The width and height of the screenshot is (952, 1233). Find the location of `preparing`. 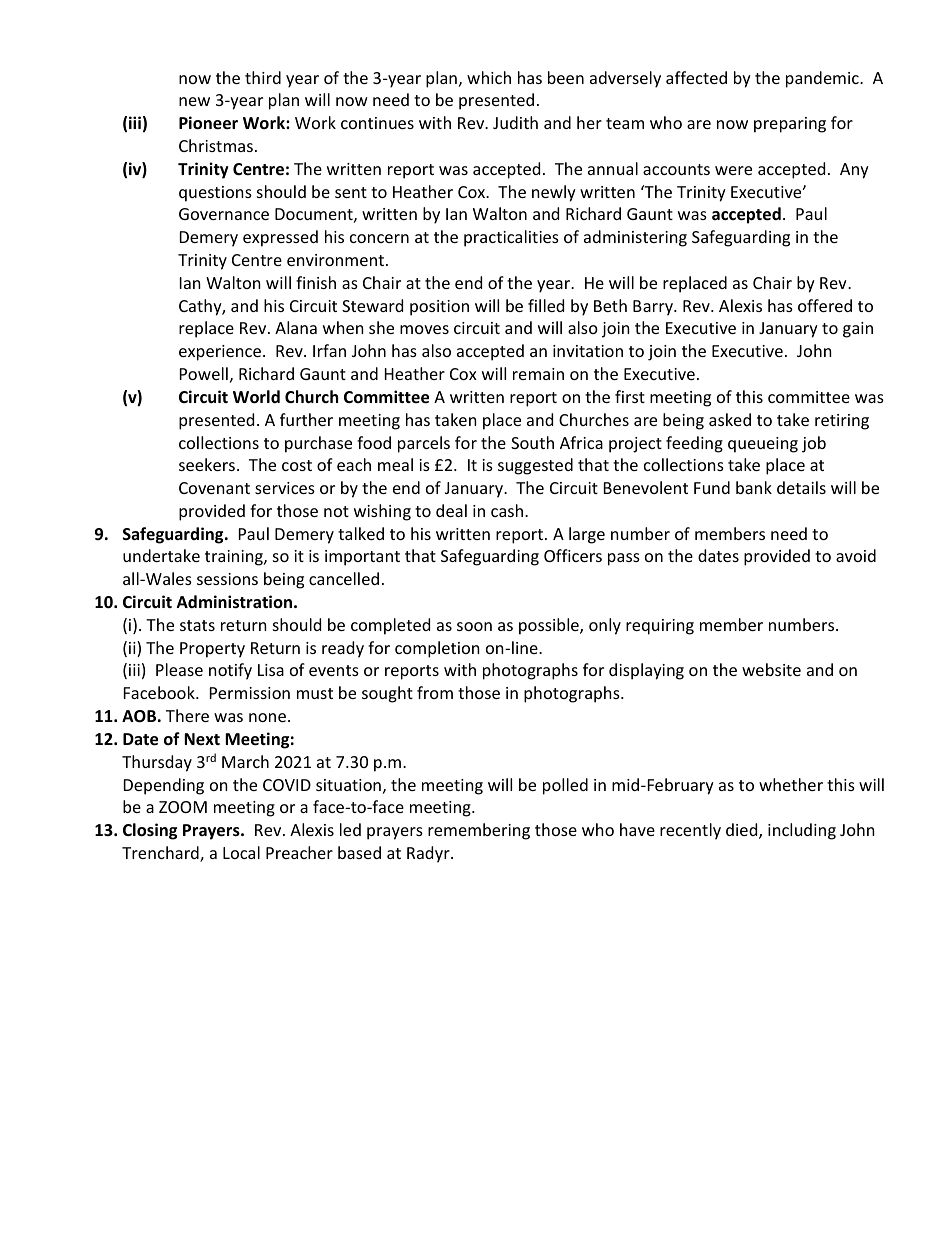

preparing is located at coordinates (790, 125).
